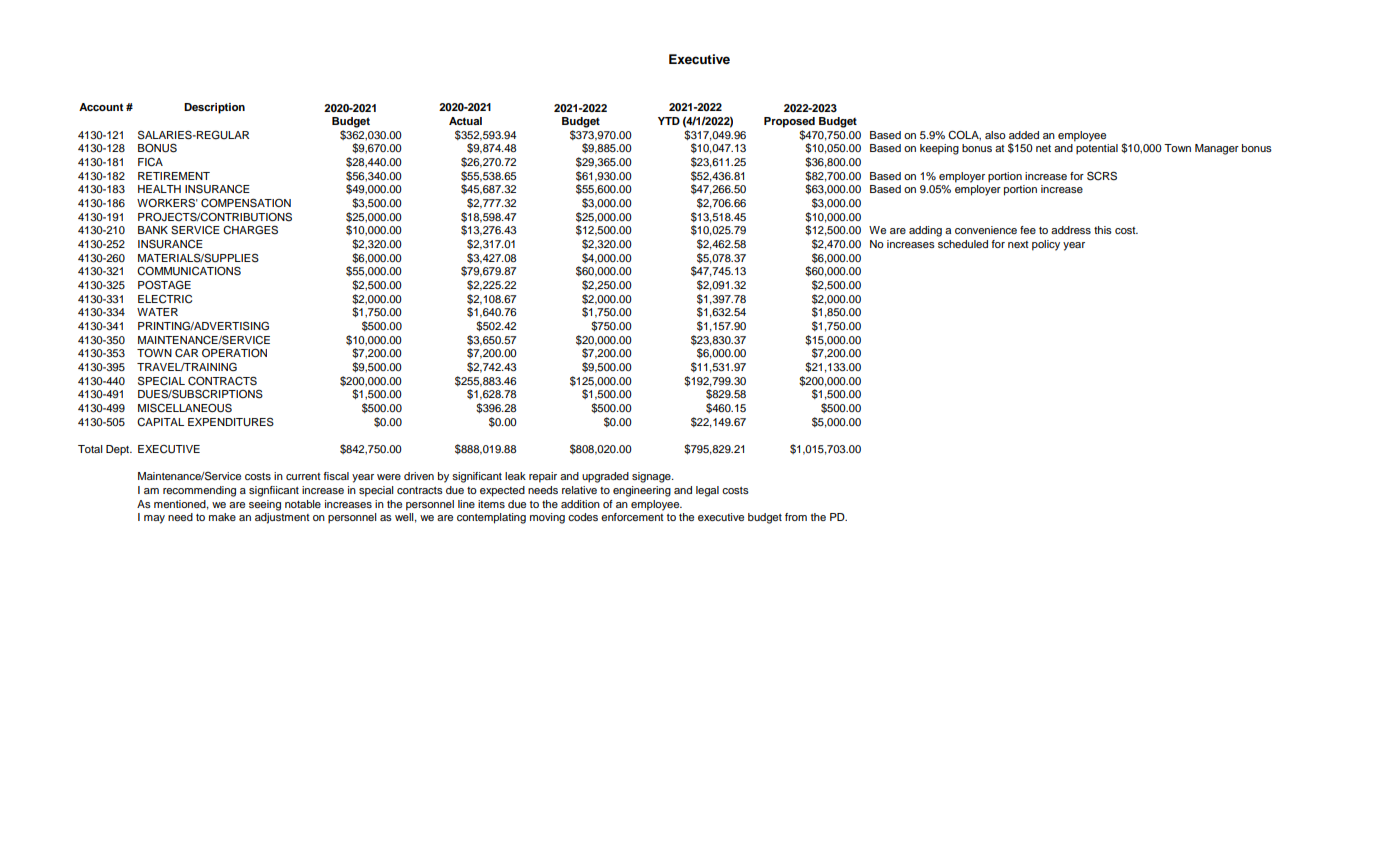  Describe the element at coordinates (925, 231) in the page. I see `adding` at that location.
